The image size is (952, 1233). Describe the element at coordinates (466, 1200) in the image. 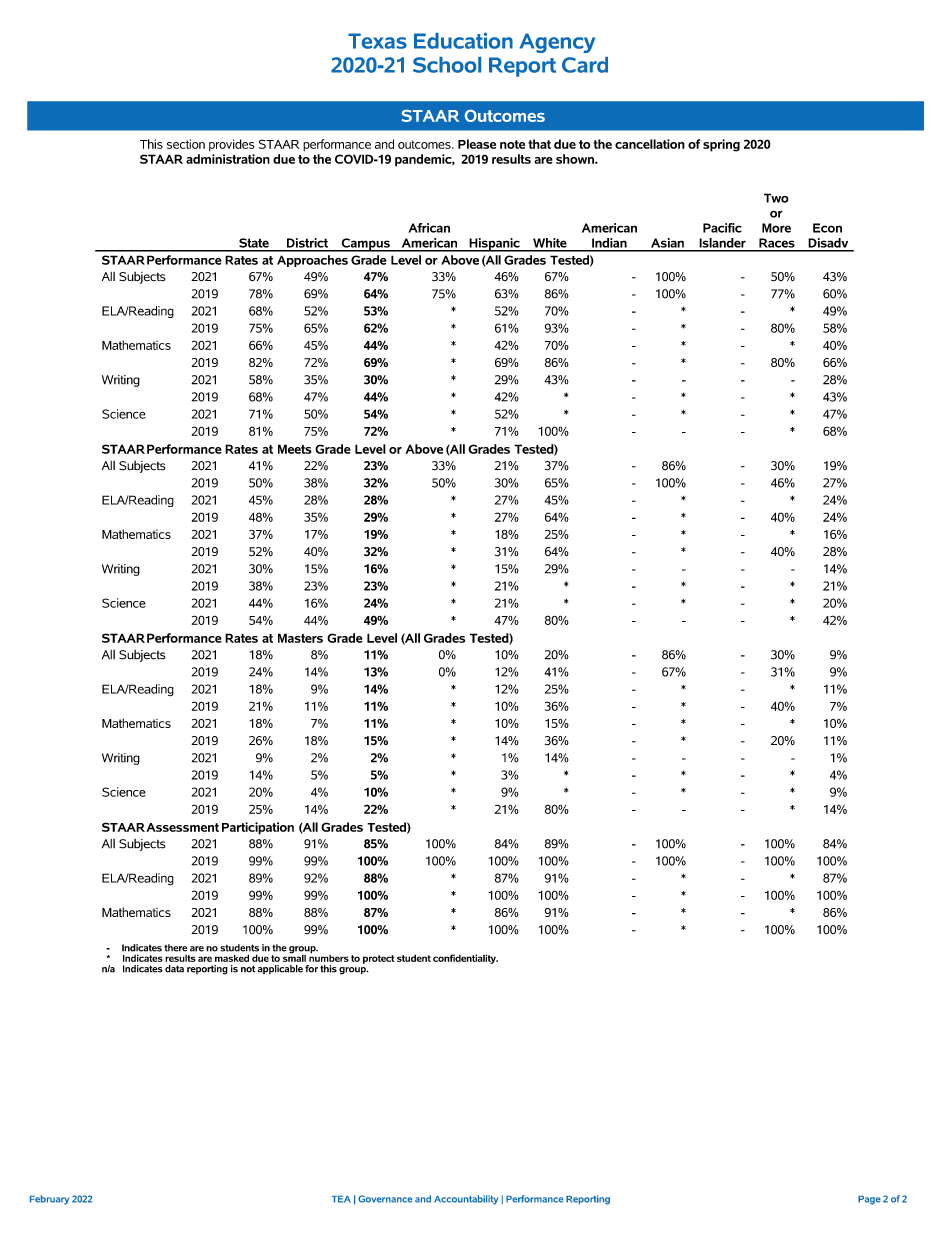

I see `Accountability` at that location.
